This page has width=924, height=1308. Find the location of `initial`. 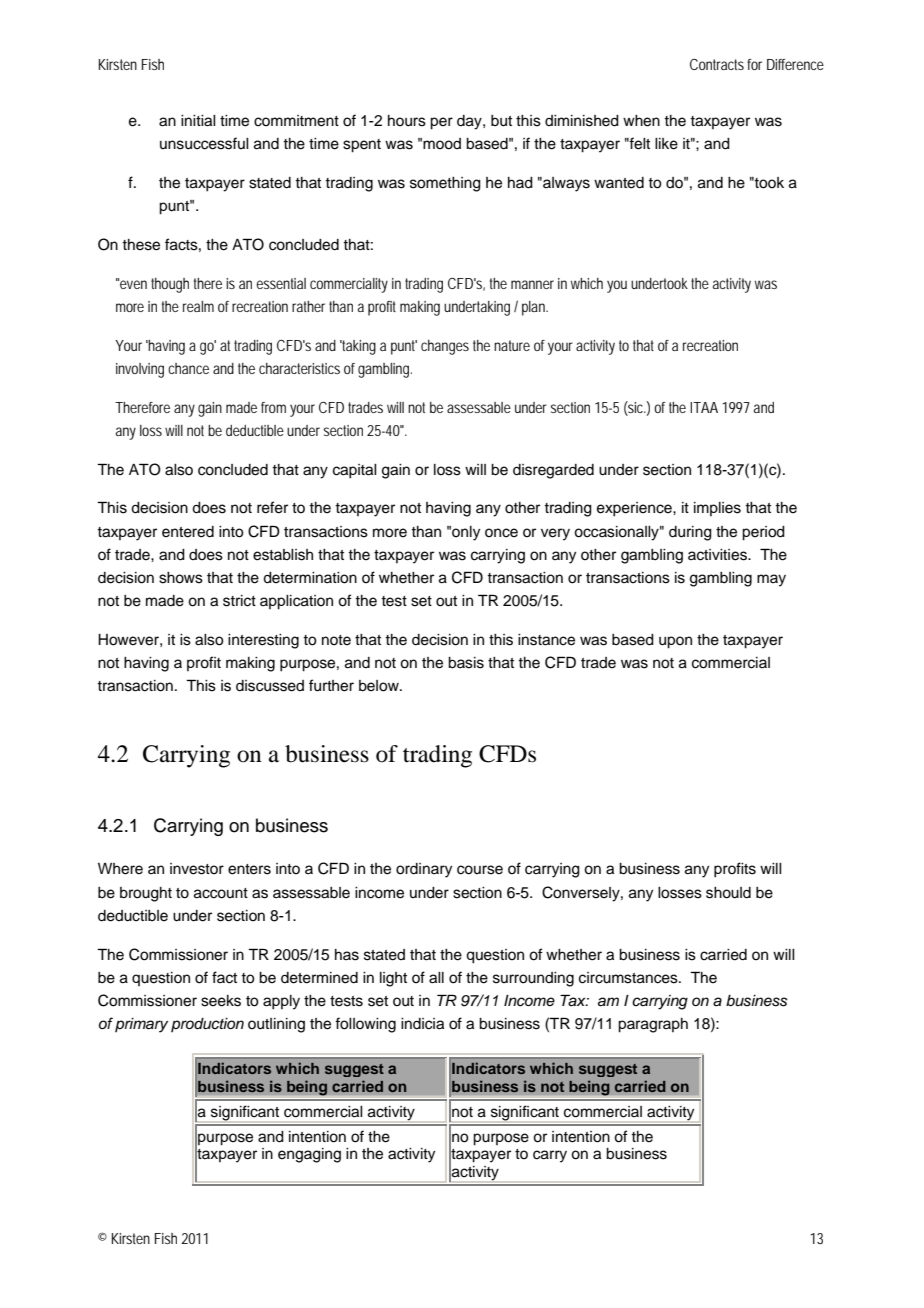

initial is located at coordinates (198, 121).
